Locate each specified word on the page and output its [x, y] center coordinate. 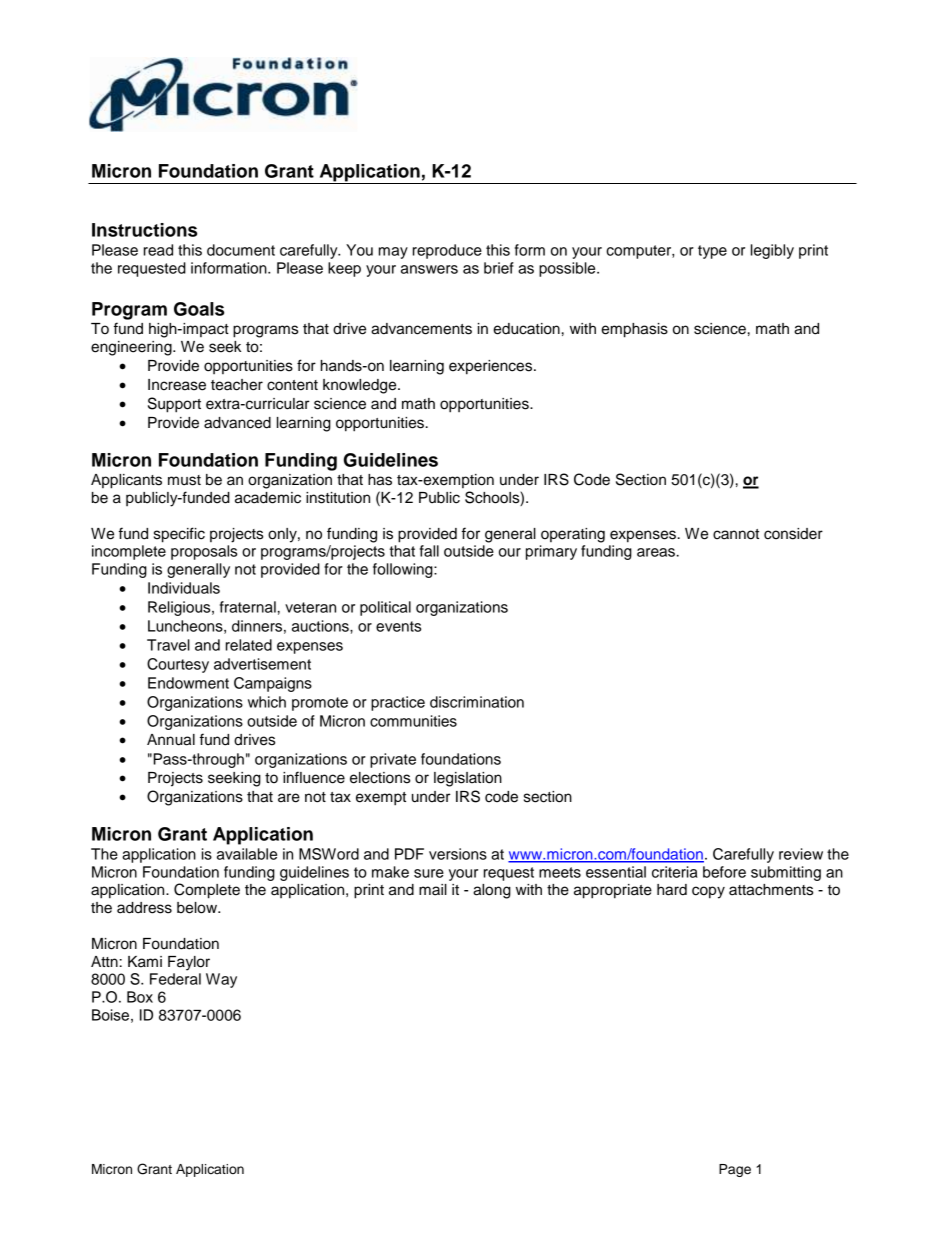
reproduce [447, 251]
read [158, 250]
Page [735, 1170]
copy [708, 892]
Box [140, 997]
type [712, 252]
